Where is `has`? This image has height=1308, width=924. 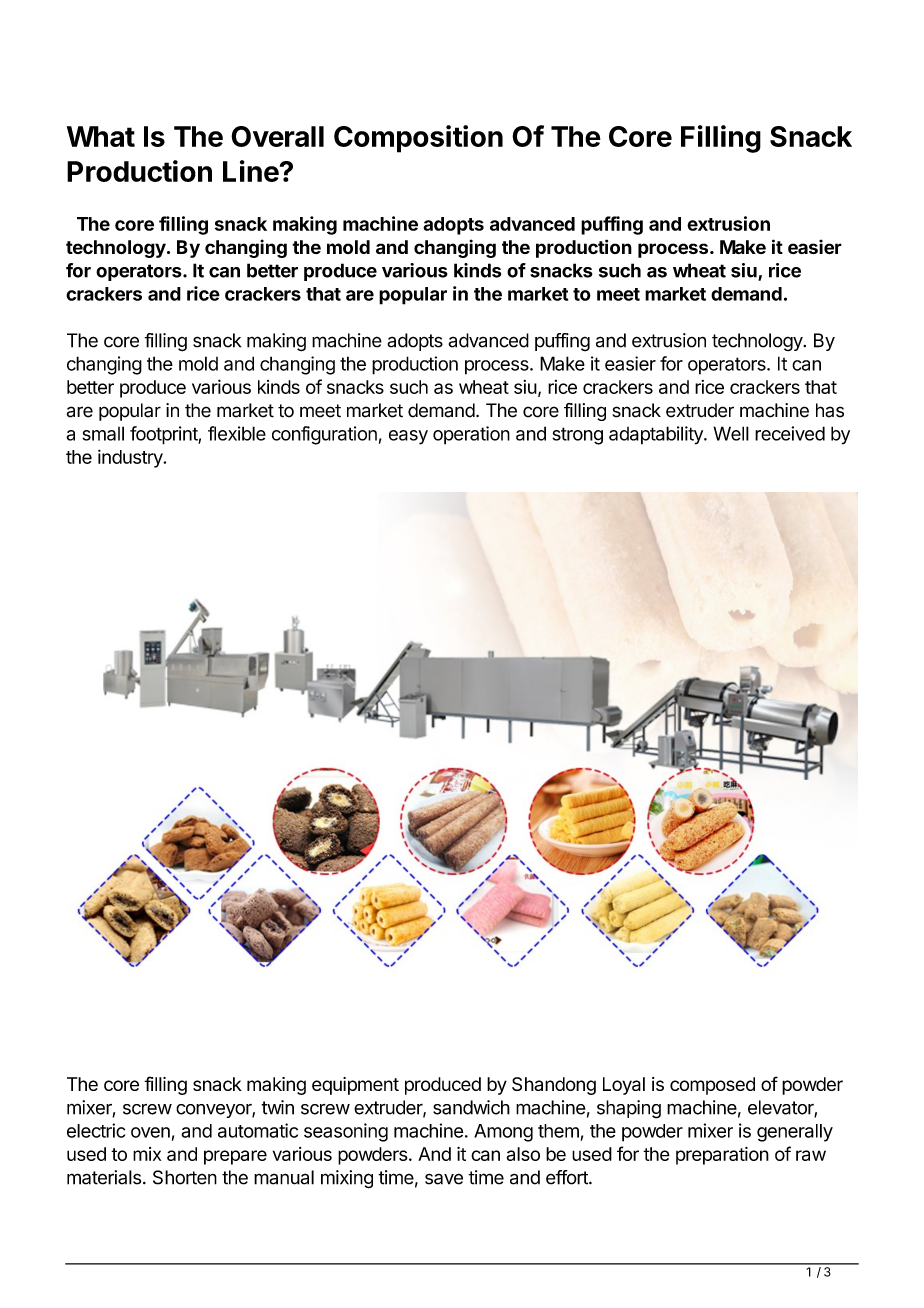
has is located at coordinates (830, 410).
